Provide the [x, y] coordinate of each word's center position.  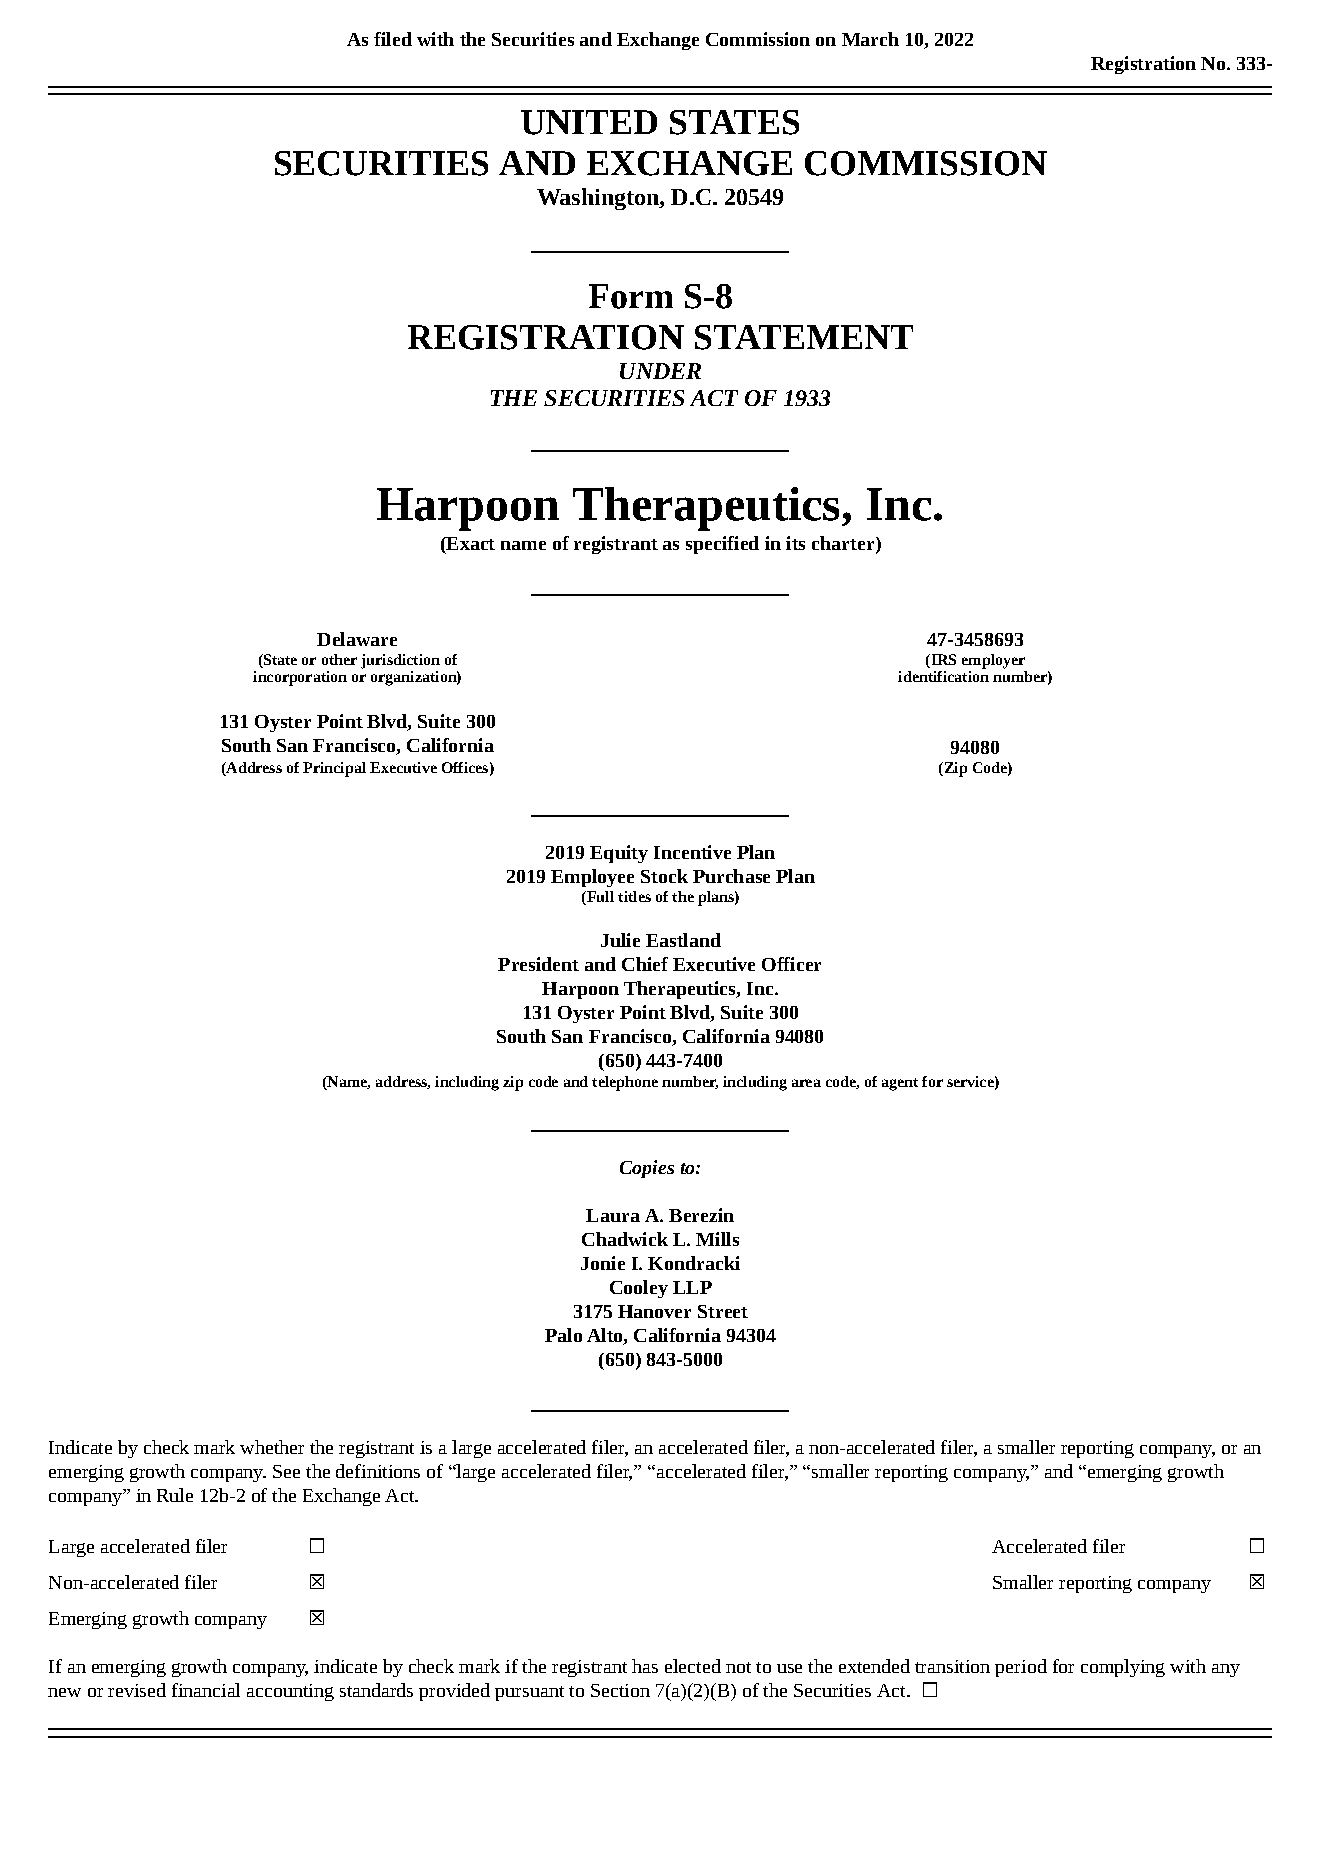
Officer [791, 964]
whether [272, 1447]
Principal [334, 769]
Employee [592, 878]
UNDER [660, 371]
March [870, 39]
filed [393, 39]
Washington [599, 199]
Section [620, 1690]
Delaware [357, 639]
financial [206, 1690]
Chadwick [625, 1239]
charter [844, 543]
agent [900, 1084]
